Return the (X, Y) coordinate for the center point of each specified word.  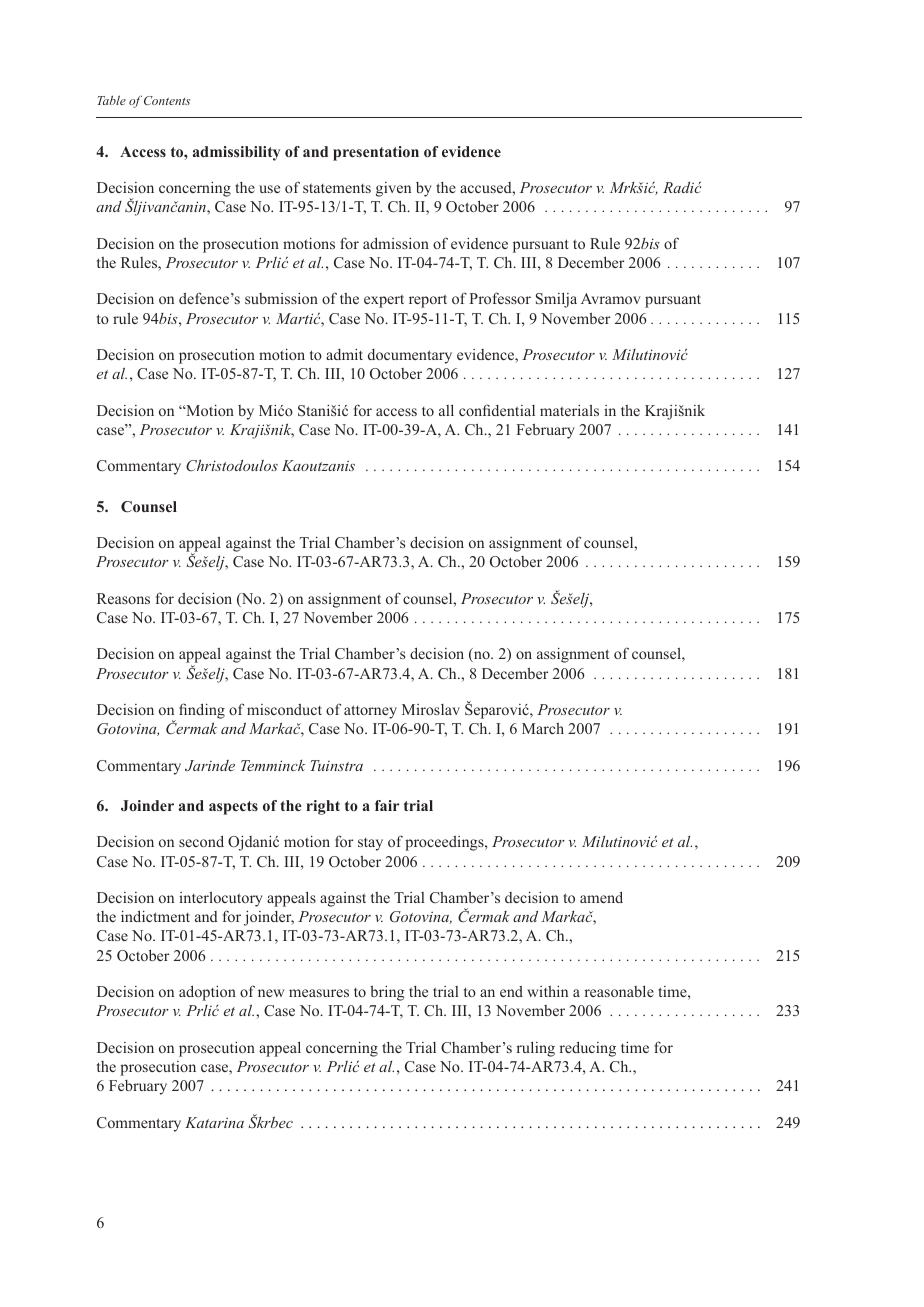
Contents (167, 100)
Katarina (214, 1122)
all (446, 410)
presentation (376, 153)
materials (569, 410)
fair (387, 805)
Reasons (123, 598)
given (393, 189)
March (543, 728)
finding (202, 711)
